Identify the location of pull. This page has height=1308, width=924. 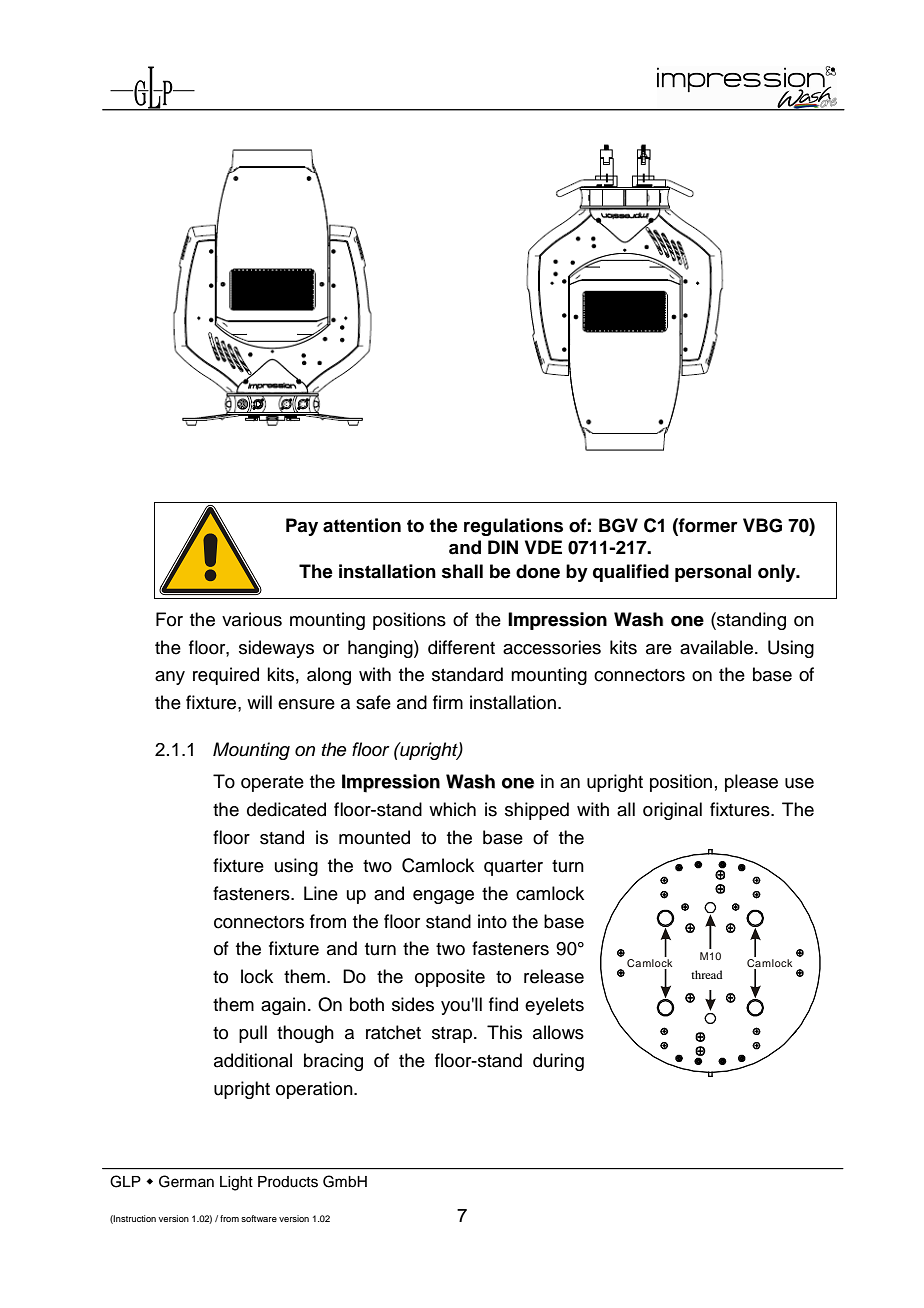
(253, 1034).
